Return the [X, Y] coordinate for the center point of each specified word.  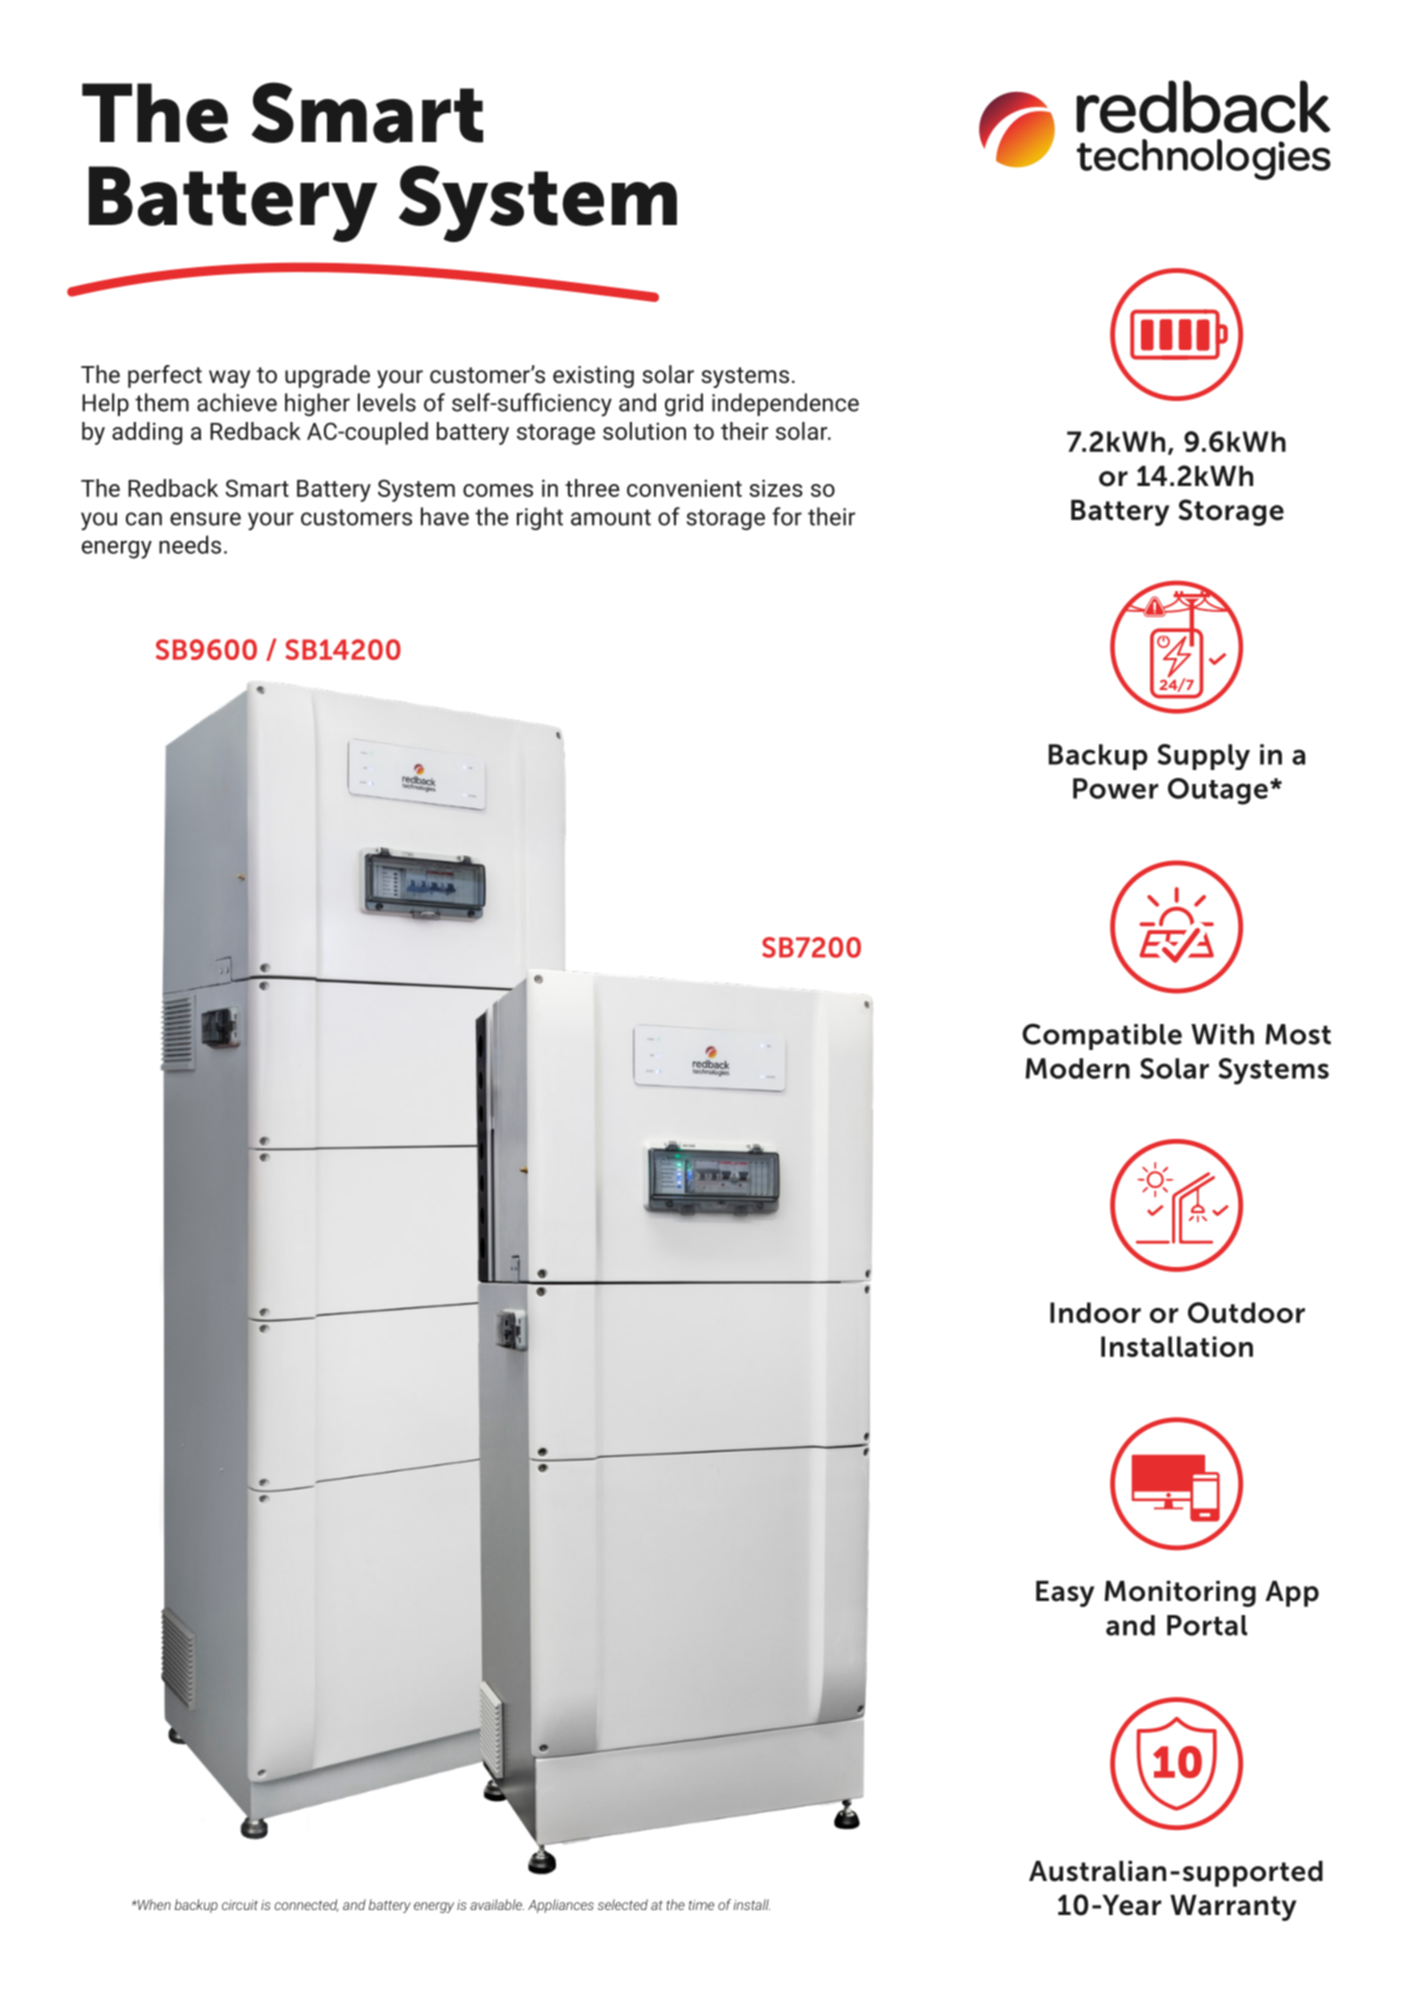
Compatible [1102, 1036]
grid [684, 404]
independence [785, 404]
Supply [1204, 757]
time [701, 1905]
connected [306, 1905]
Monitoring [1180, 1594]
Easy [1065, 1594]
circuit [240, 1905]
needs [190, 544]
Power [1116, 788]
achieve [237, 402]
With [1222, 1034]
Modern [1077, 1068]
